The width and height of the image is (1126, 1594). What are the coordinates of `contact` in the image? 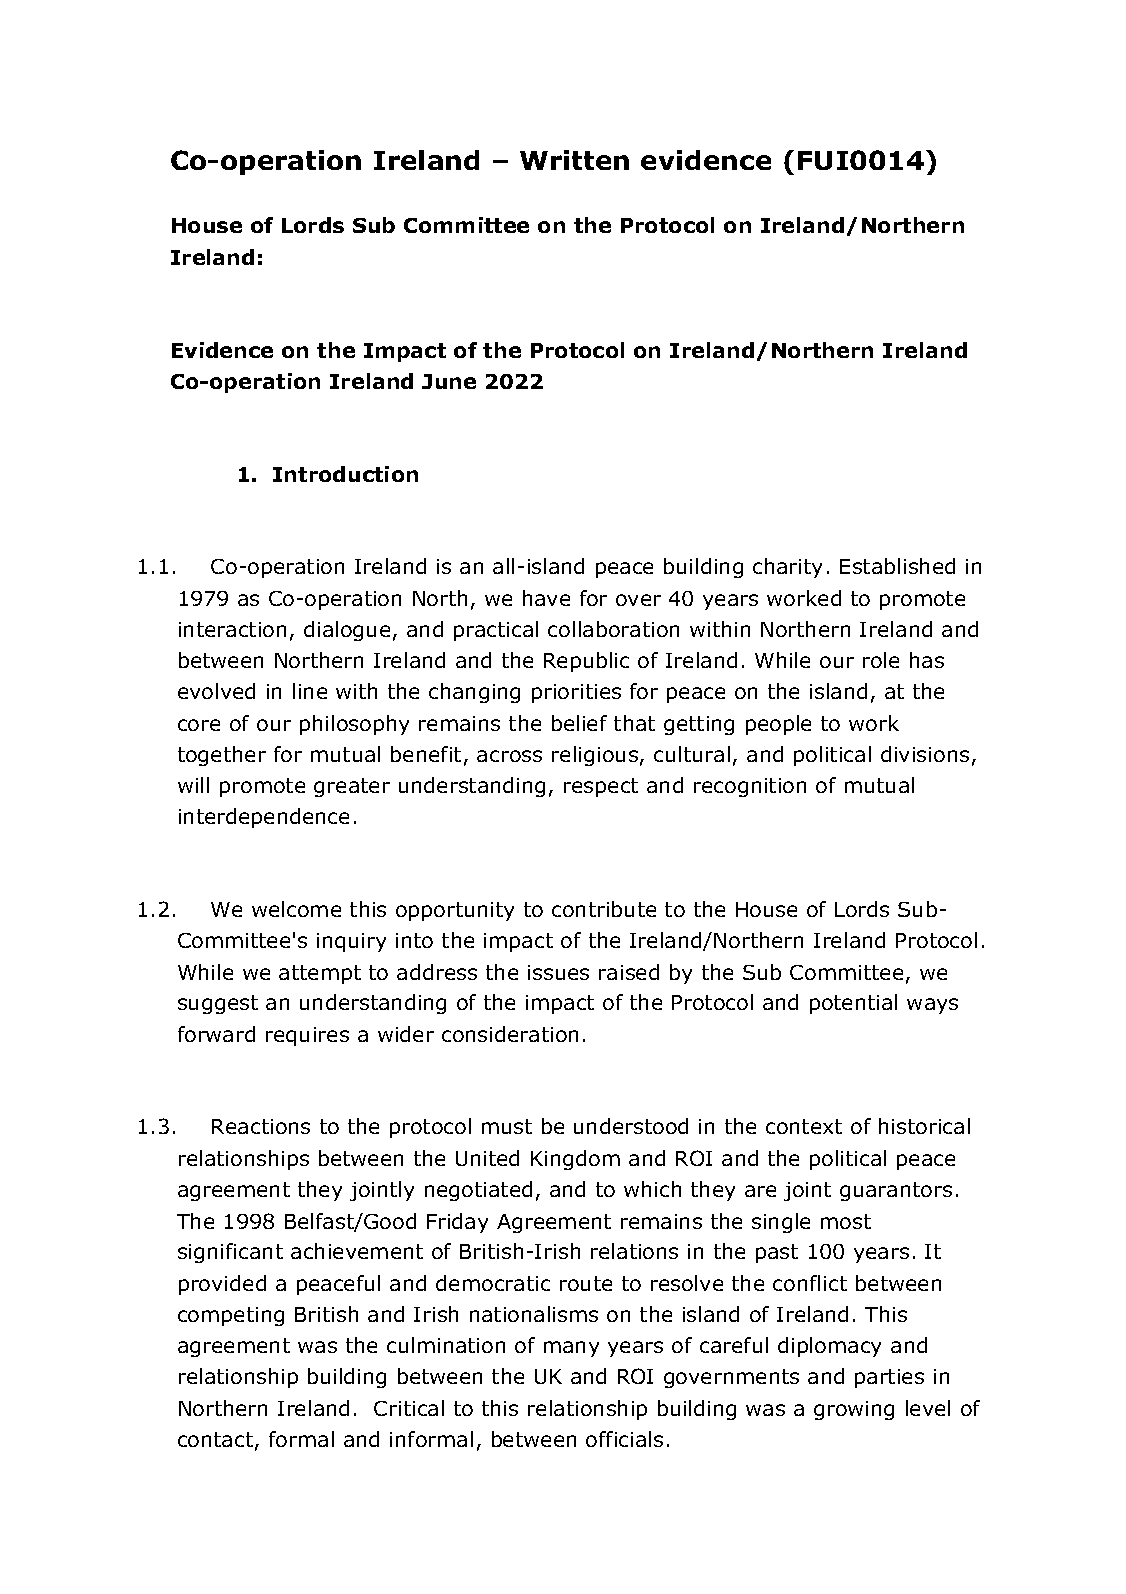 It's located at (217, 1441).
